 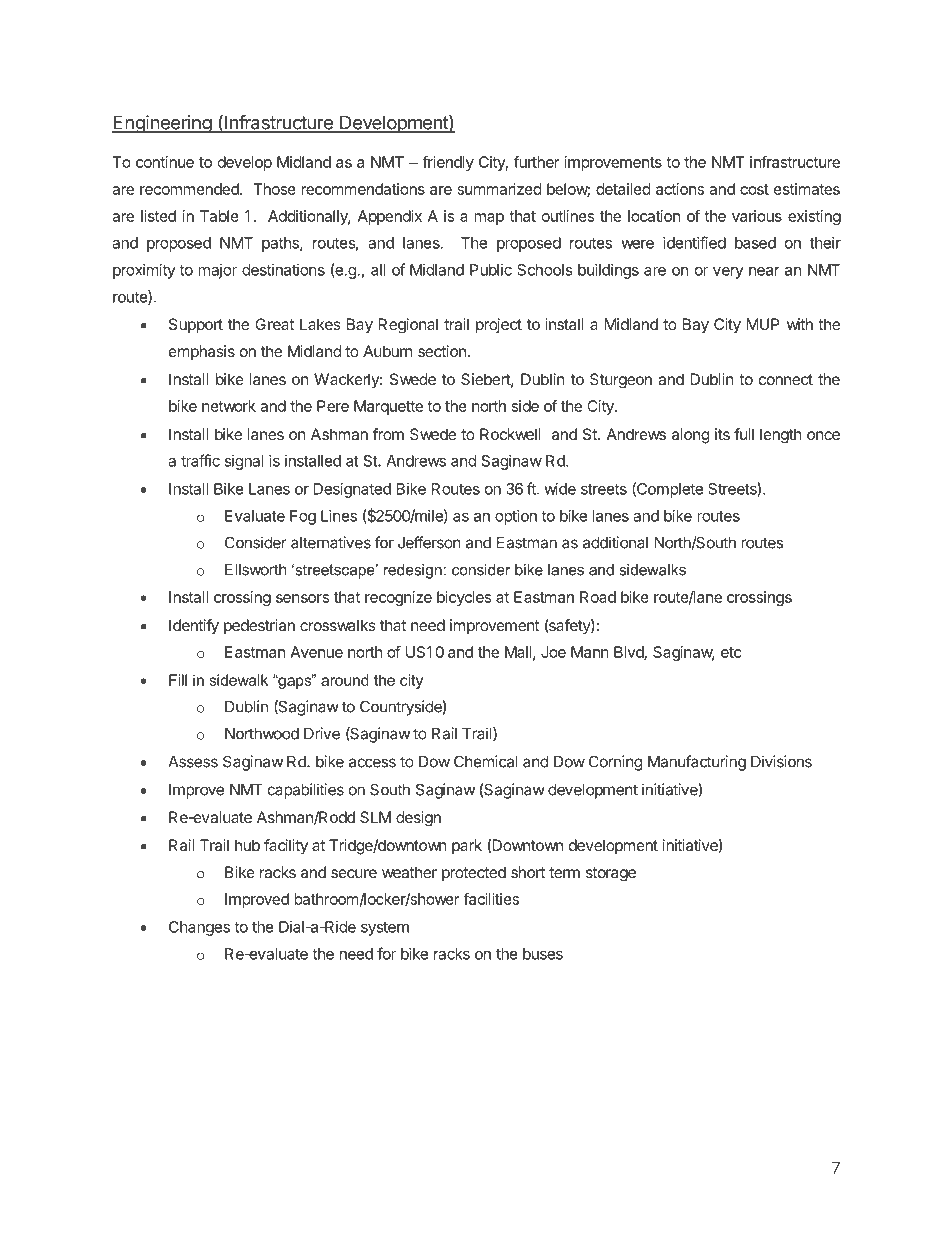 I want to click on option, so click(x=516, y=517).
